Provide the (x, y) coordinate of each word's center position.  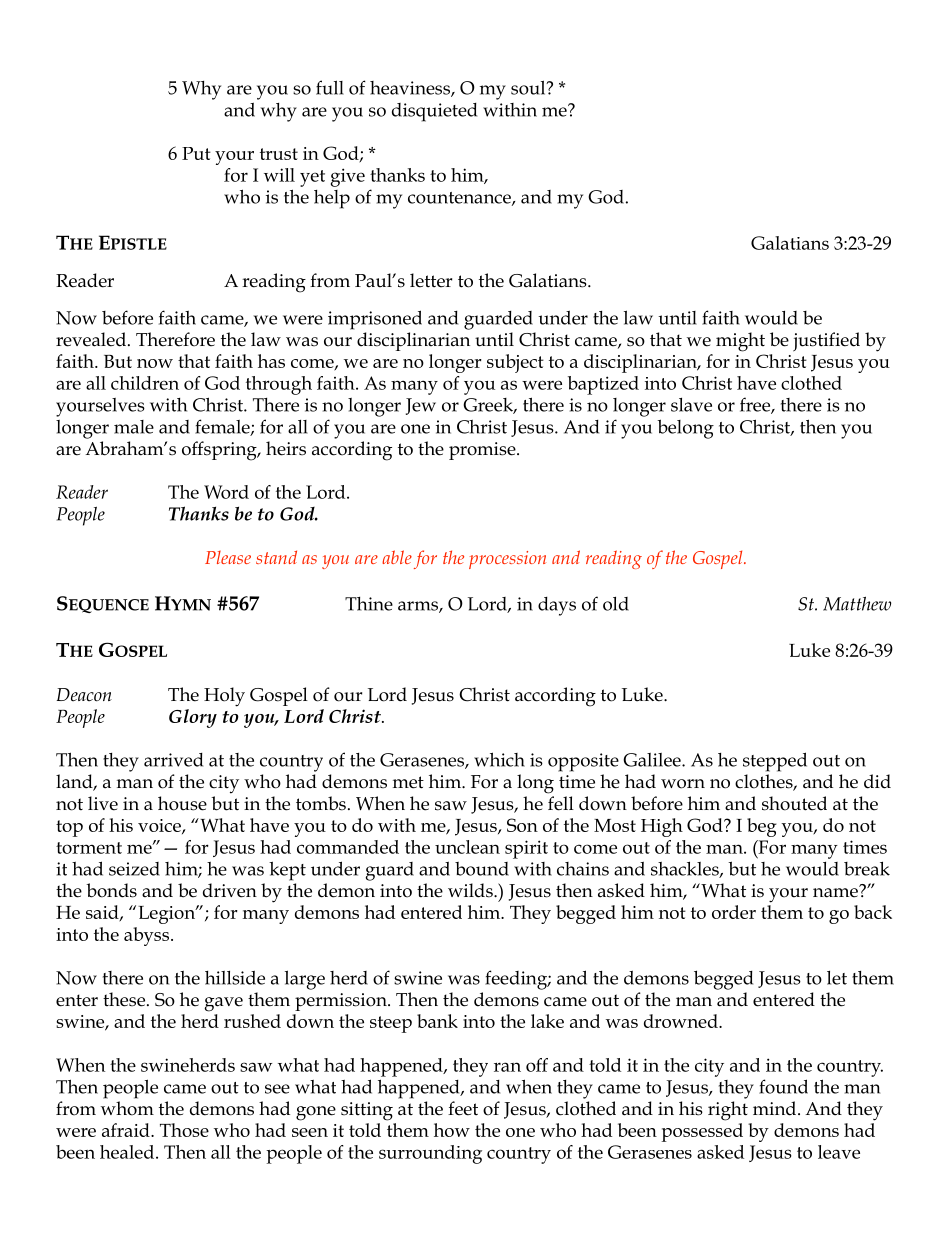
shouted (794, 803)
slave (691, 405)
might (740, 342)
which (499, 759)
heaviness (411, 89)
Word (226, 492)
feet (463, 1108)
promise (483, 451)
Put (196, 153)
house (182, 803)
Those (184, 1130)
